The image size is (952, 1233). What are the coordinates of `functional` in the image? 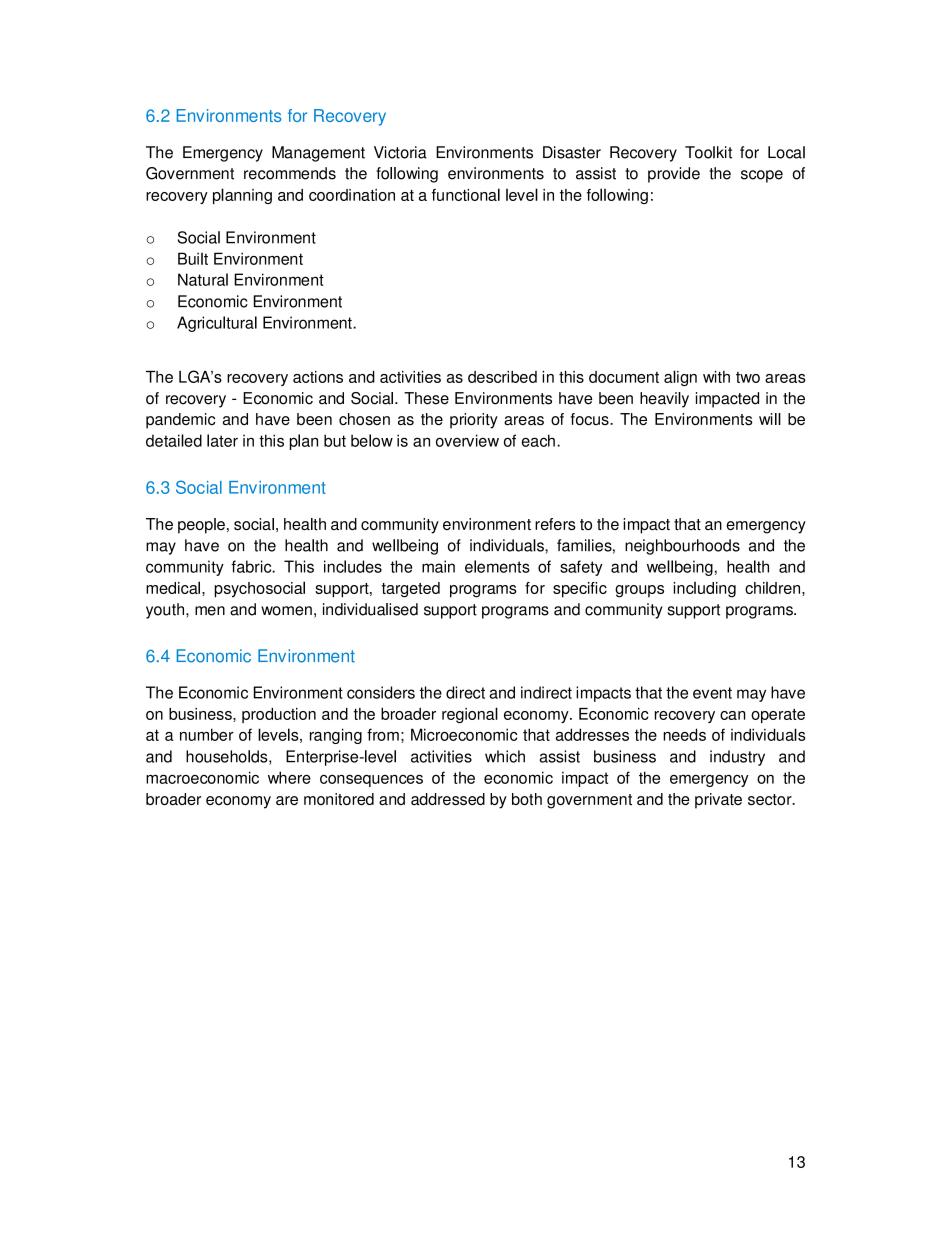 It's located at (466, 194).
